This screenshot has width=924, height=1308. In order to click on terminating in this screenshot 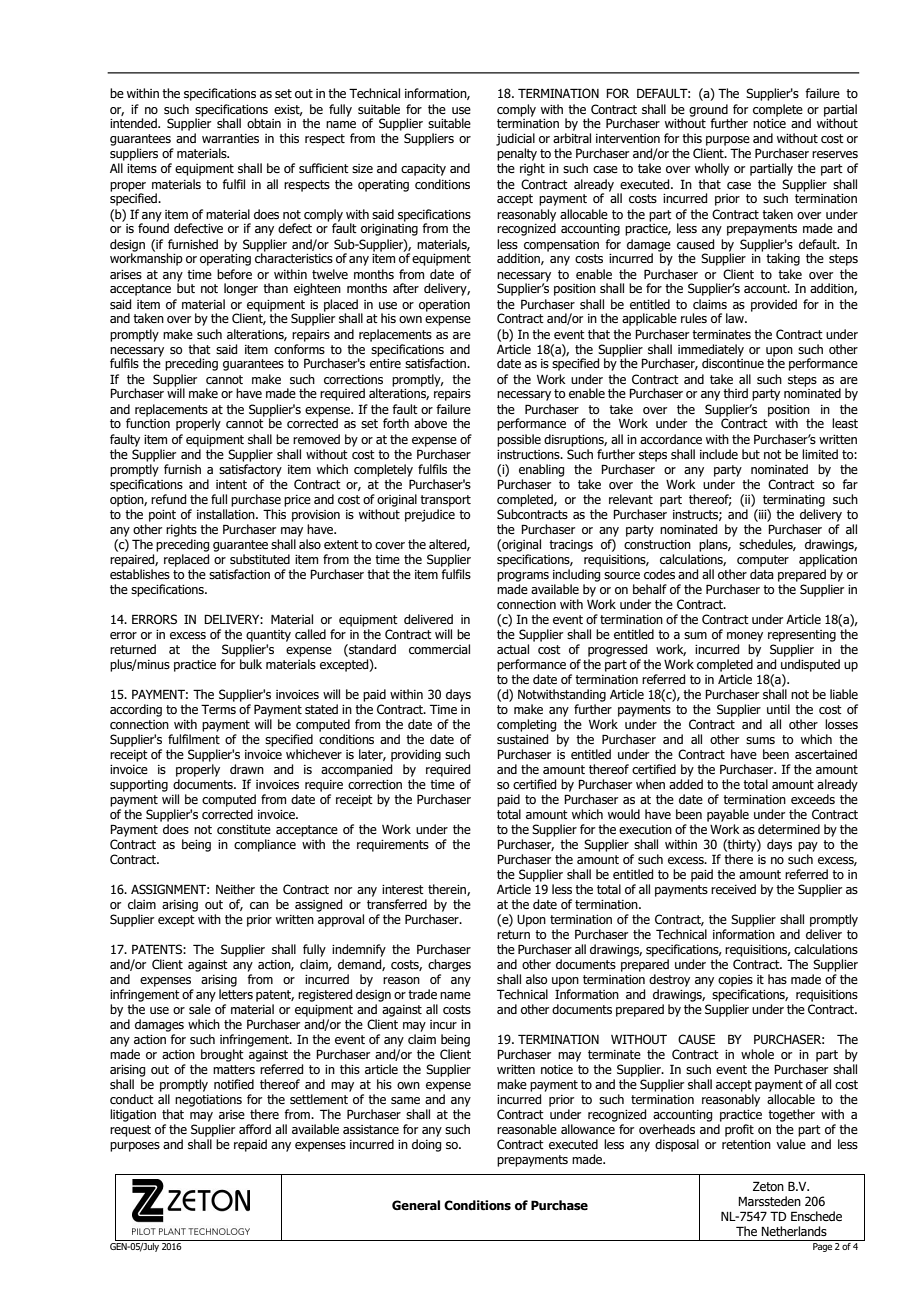, I will do `click(794, 501)`.
